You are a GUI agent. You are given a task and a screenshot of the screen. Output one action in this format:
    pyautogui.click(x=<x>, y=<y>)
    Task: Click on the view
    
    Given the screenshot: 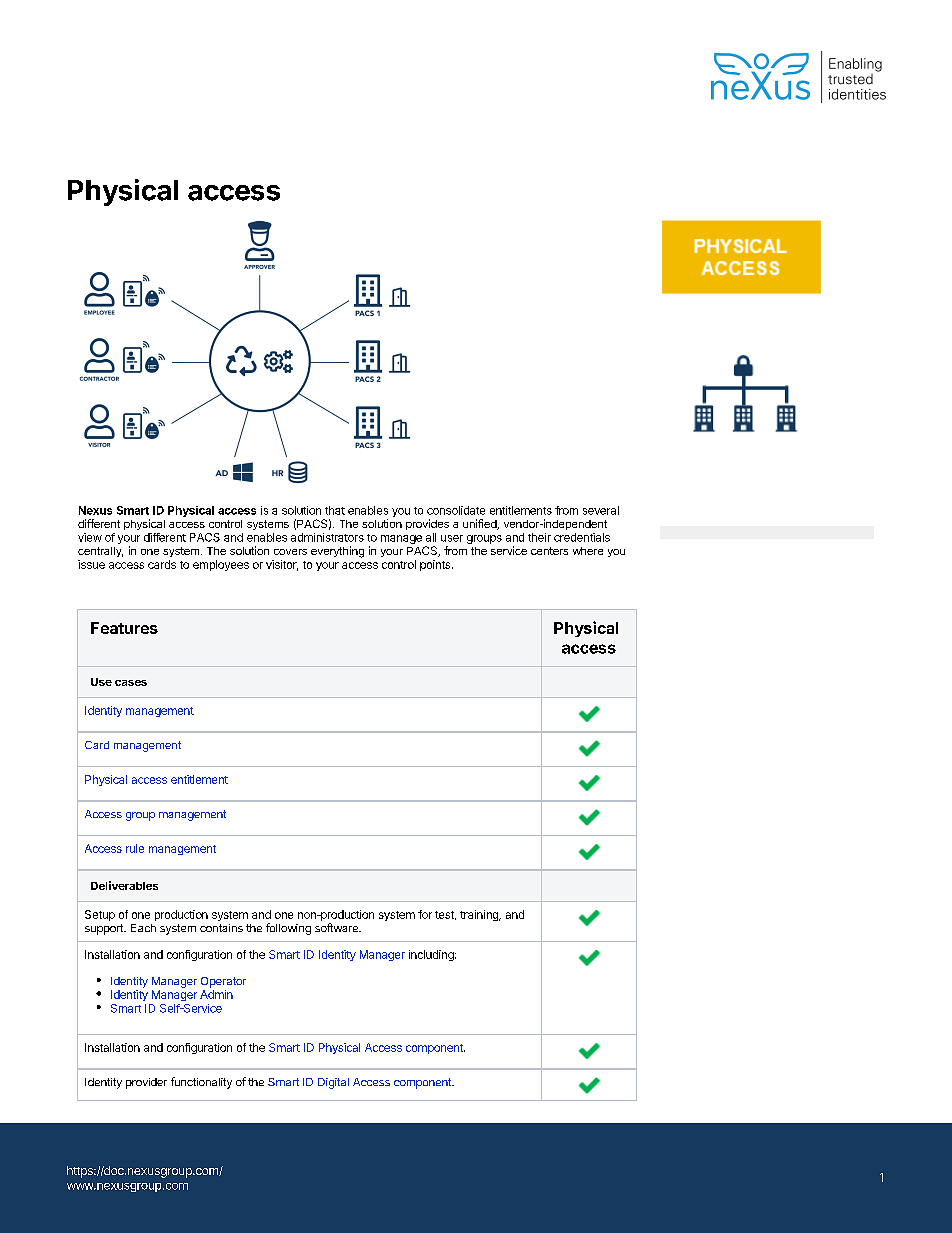 What is the action you would take?
    pyautogui.click(x=90, y=537)
